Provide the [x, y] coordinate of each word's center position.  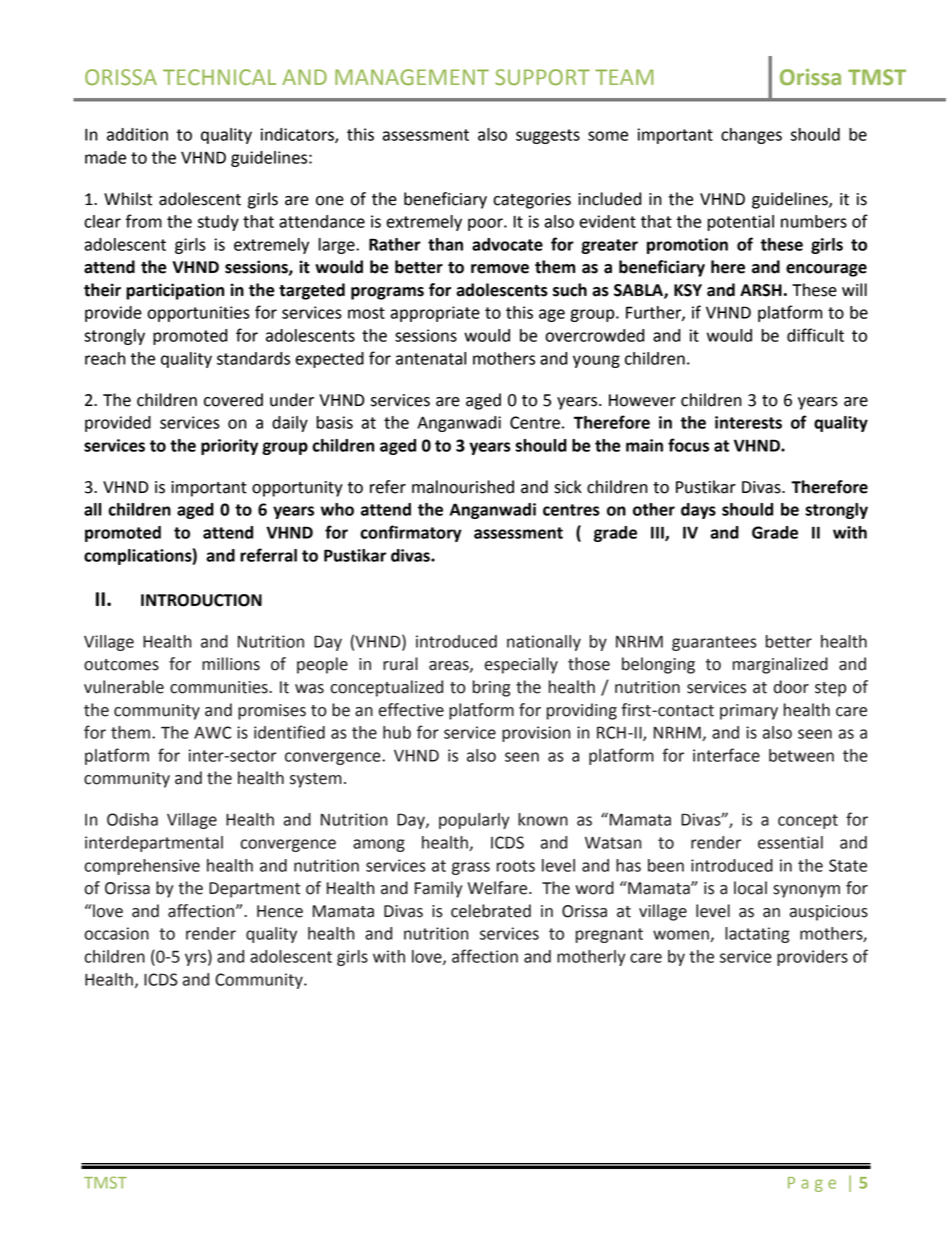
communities [220, 687]
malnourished [463, 487]
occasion [116, 933]
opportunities [198, 314]
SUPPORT [542, 77]
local [750, 888]
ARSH [761, 290]
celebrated [491, 911]
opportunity [297, 489]
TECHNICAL [219, 77]
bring [491, 688]
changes [751, 136]
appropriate [435, 314]
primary [749, 712]
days [698, 511]
